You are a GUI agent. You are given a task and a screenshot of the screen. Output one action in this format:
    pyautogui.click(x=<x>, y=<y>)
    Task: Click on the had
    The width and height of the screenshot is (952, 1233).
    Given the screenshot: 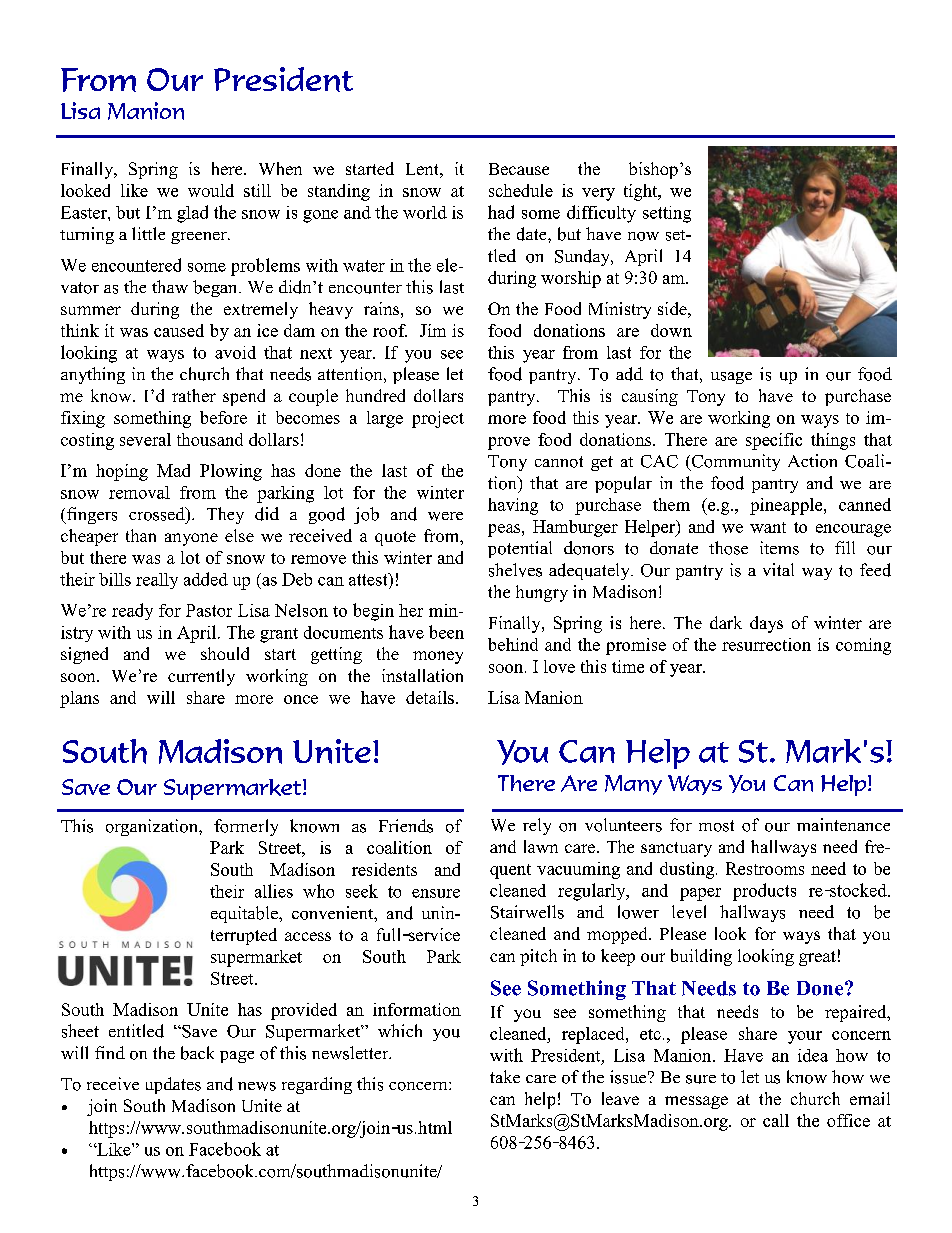 What is the action you would take?
    pyautogui.click(x=501, y=212)
